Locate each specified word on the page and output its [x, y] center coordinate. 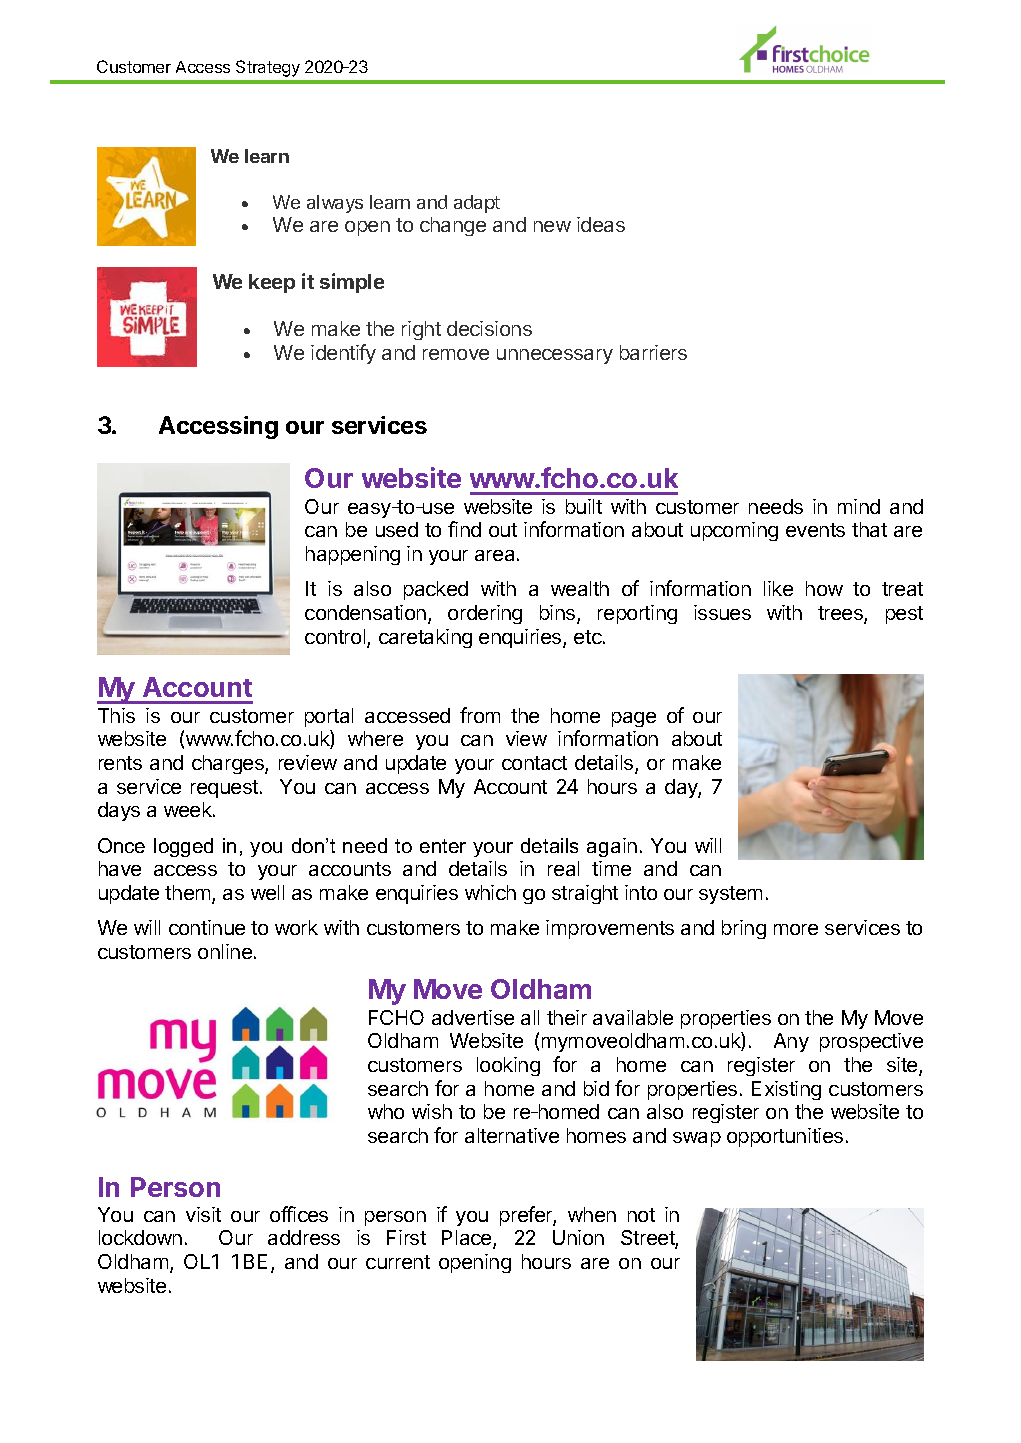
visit [203, 1214]
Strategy [268, 68]
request [224, 789]
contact [534, 763]
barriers [653, 352]
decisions [489, 328]
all [530, 1017]
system [730, 895]
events [815, 530]
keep [272, 283]
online [225, 951]
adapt [477, 204]
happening [353, 555]
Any [791, 1042]
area [494, 555]
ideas [601, 224]
